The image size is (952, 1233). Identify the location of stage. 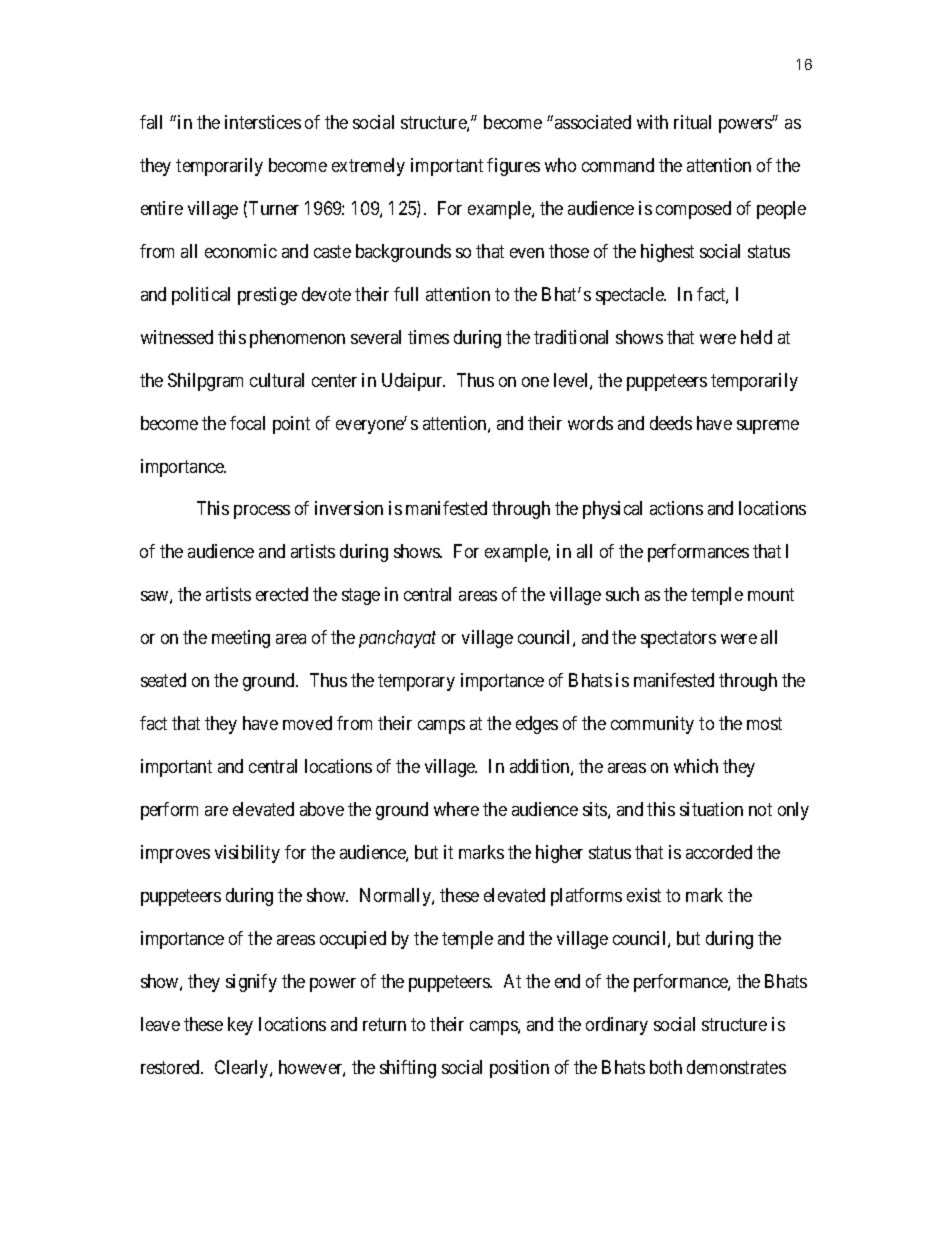
(361, 597).
